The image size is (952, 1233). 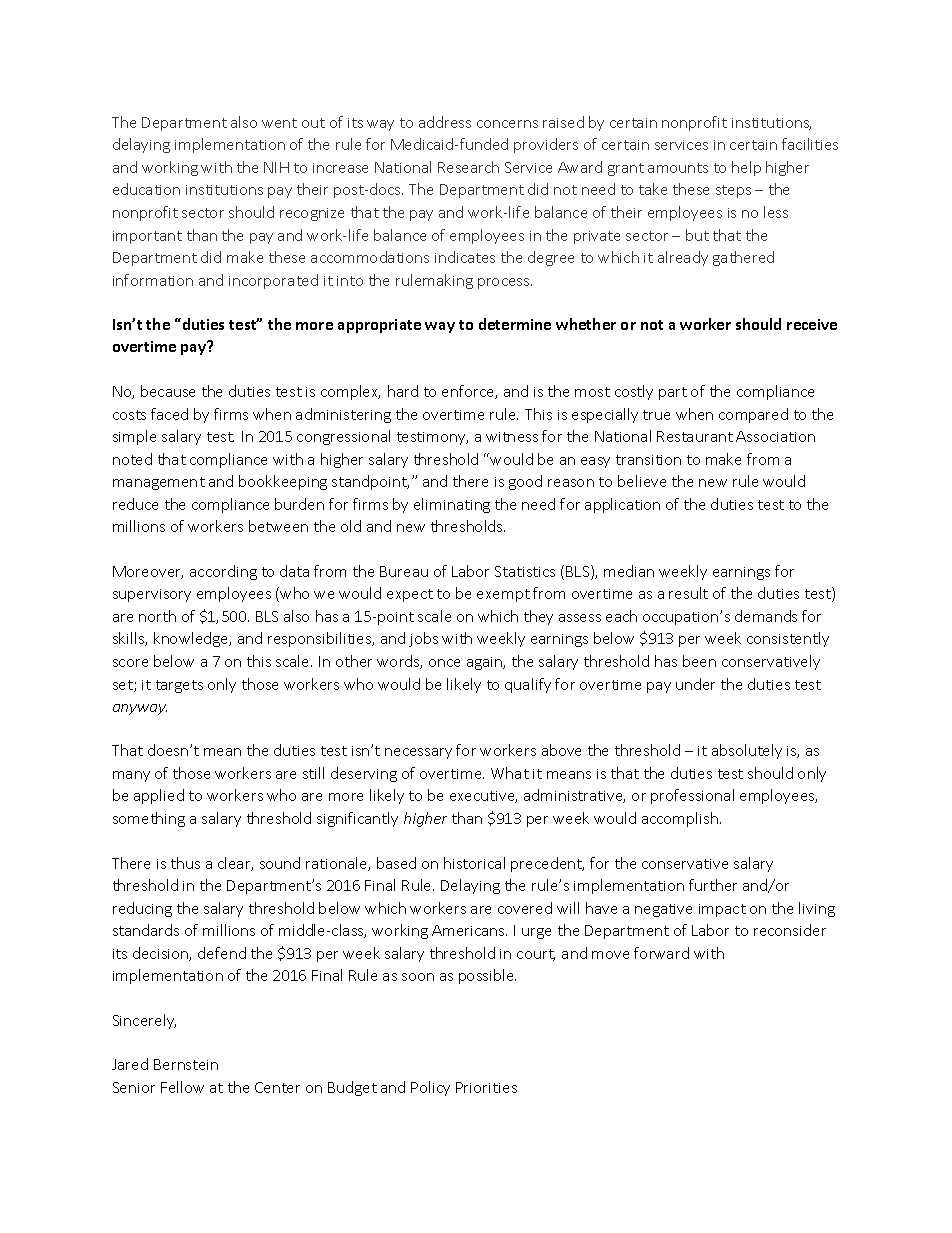 I want to click on witness, so click(x=512, y=437).
